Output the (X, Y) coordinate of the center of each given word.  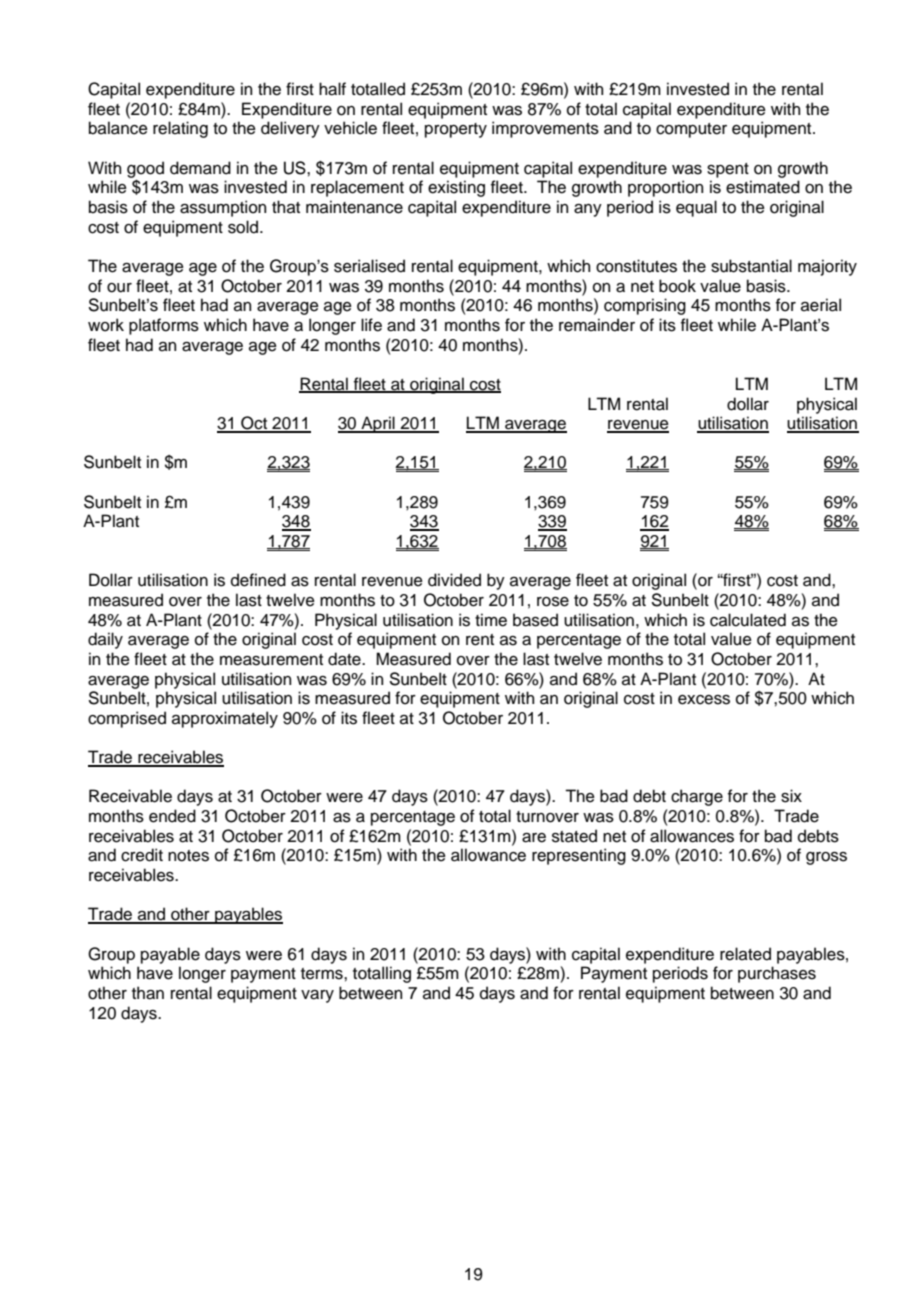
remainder (597, 325)
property (456, 130)
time (491, 620)
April (378, 424)
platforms (164, 326)
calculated (748, 620)
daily (105, 640)
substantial (751, 266)
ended (172, 816)
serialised (369, 266)
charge (697, 797)
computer (691, 130)
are (534, 838)
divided (454, 580)
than (148, 993)
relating (180, 129)
